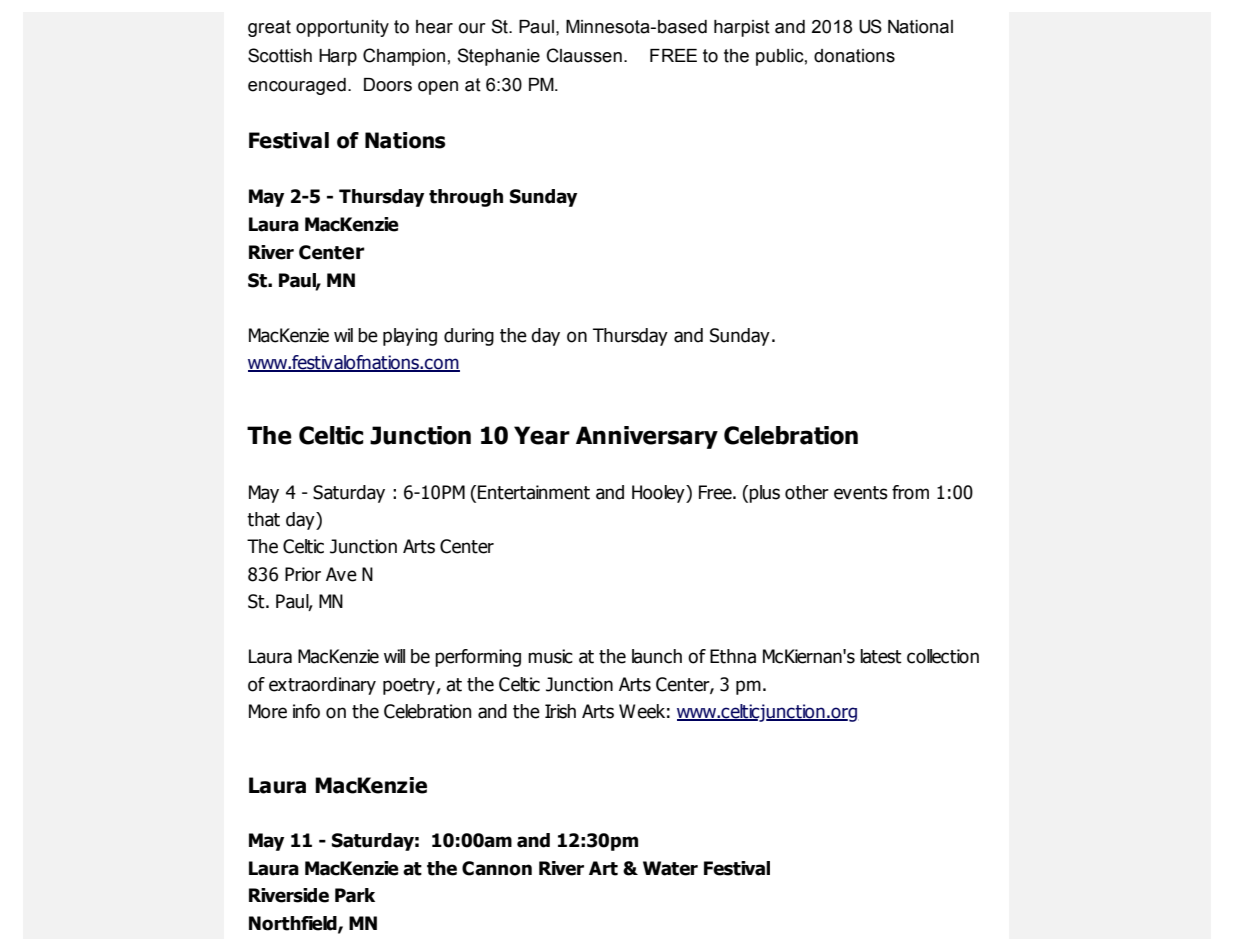 The height and width of the document is (952, 1233). Describe the element at coordinates (498, 57) in the document. I see `Stephanie` at that location.
